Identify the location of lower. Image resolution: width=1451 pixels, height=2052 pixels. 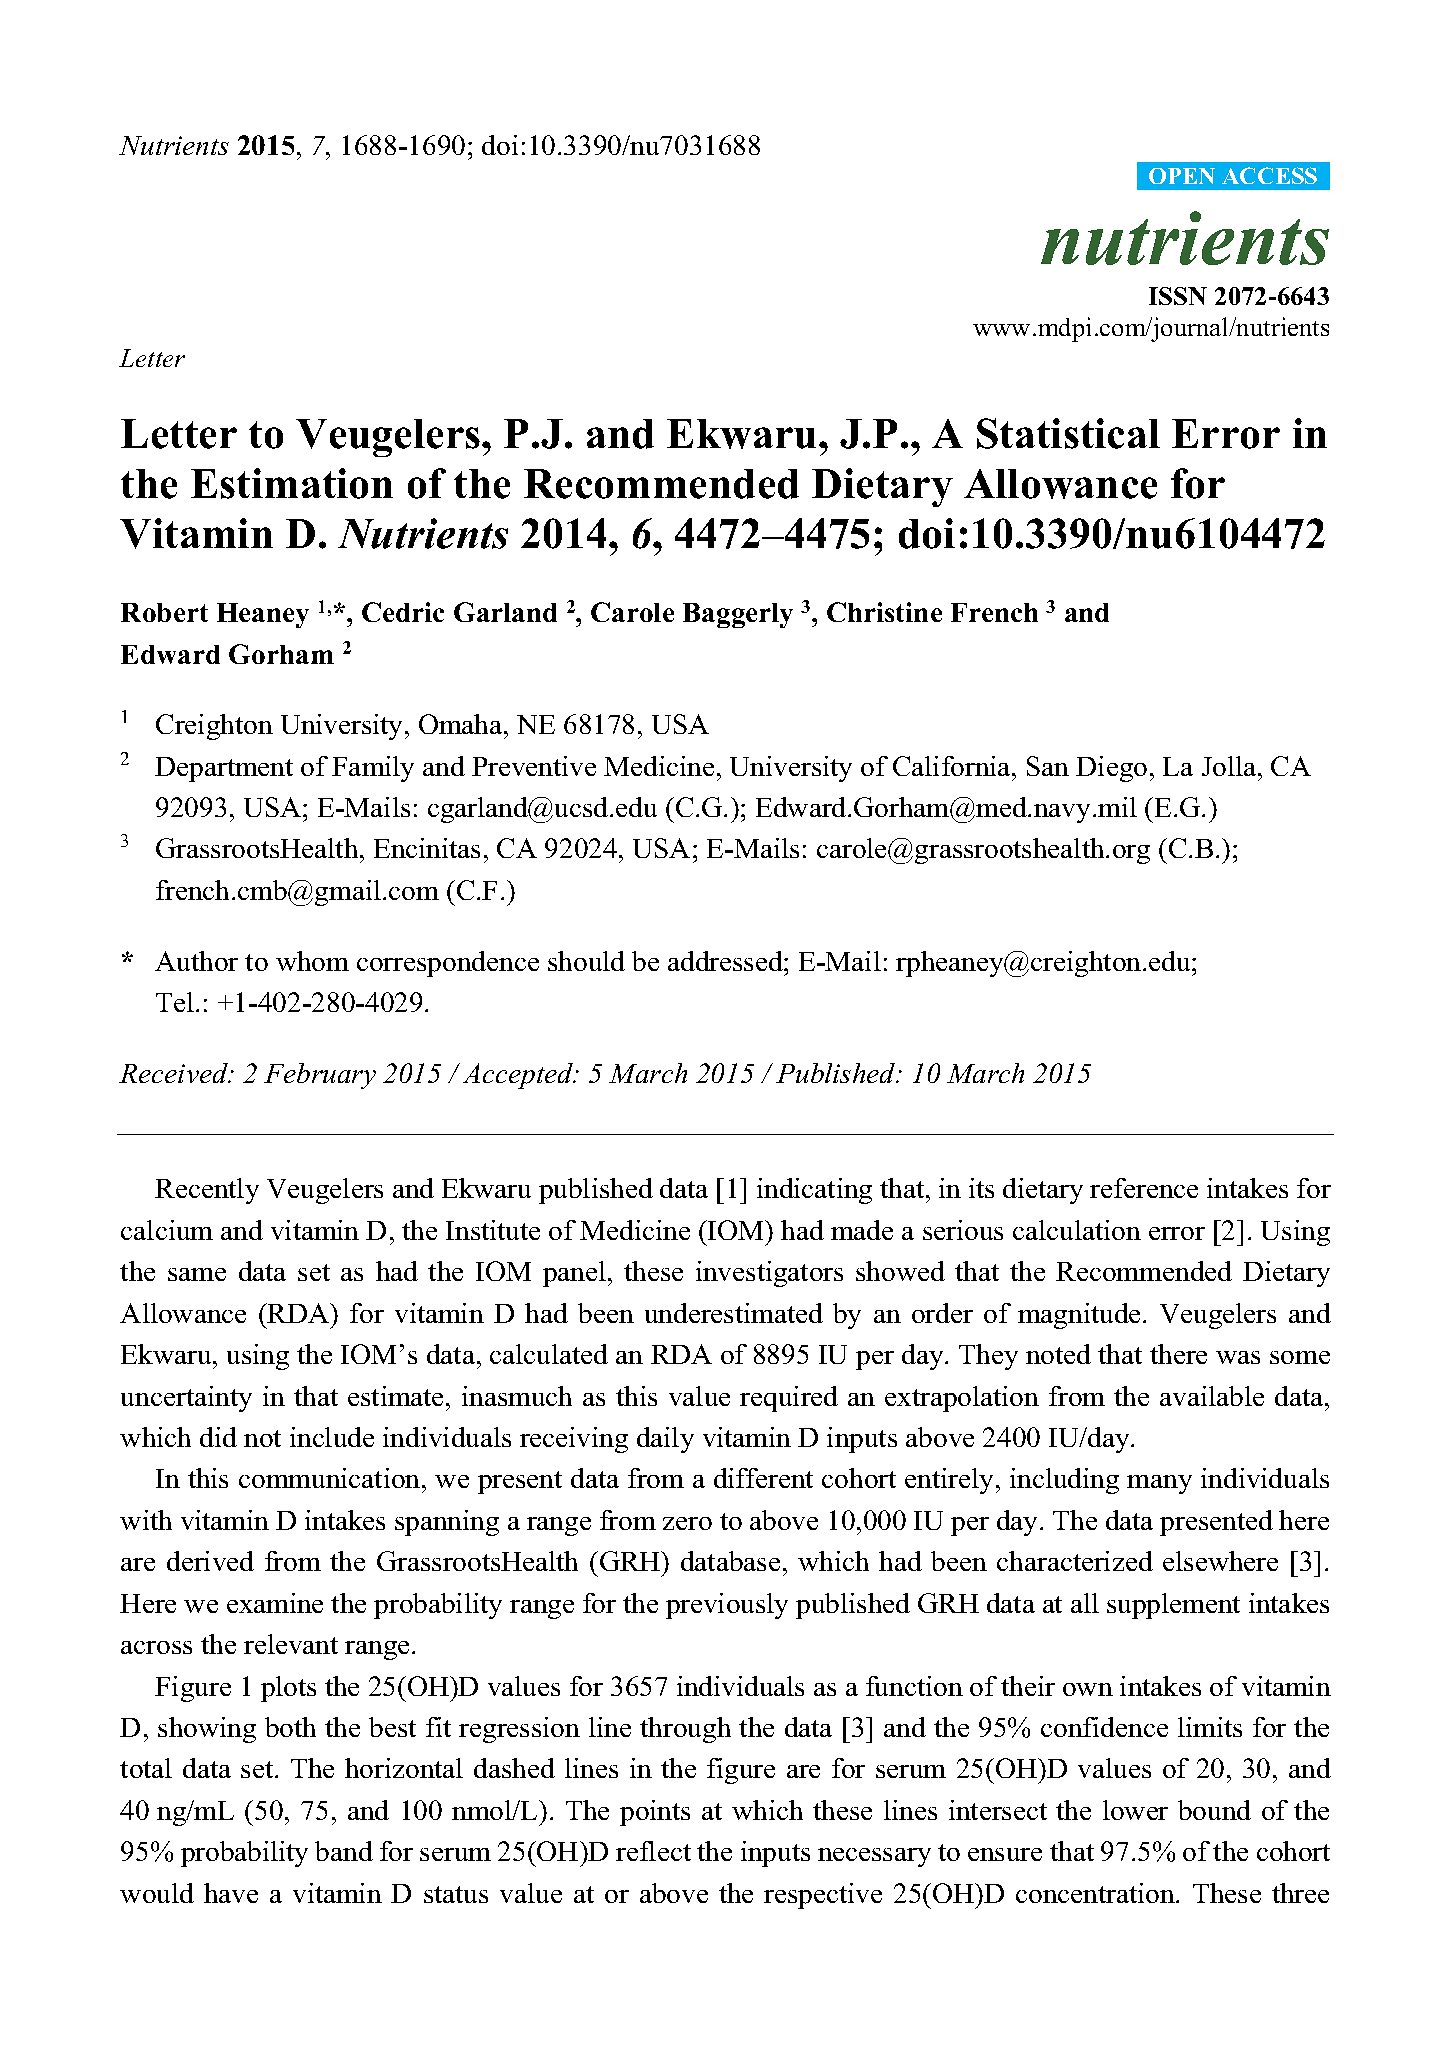
(1135, 1810).
